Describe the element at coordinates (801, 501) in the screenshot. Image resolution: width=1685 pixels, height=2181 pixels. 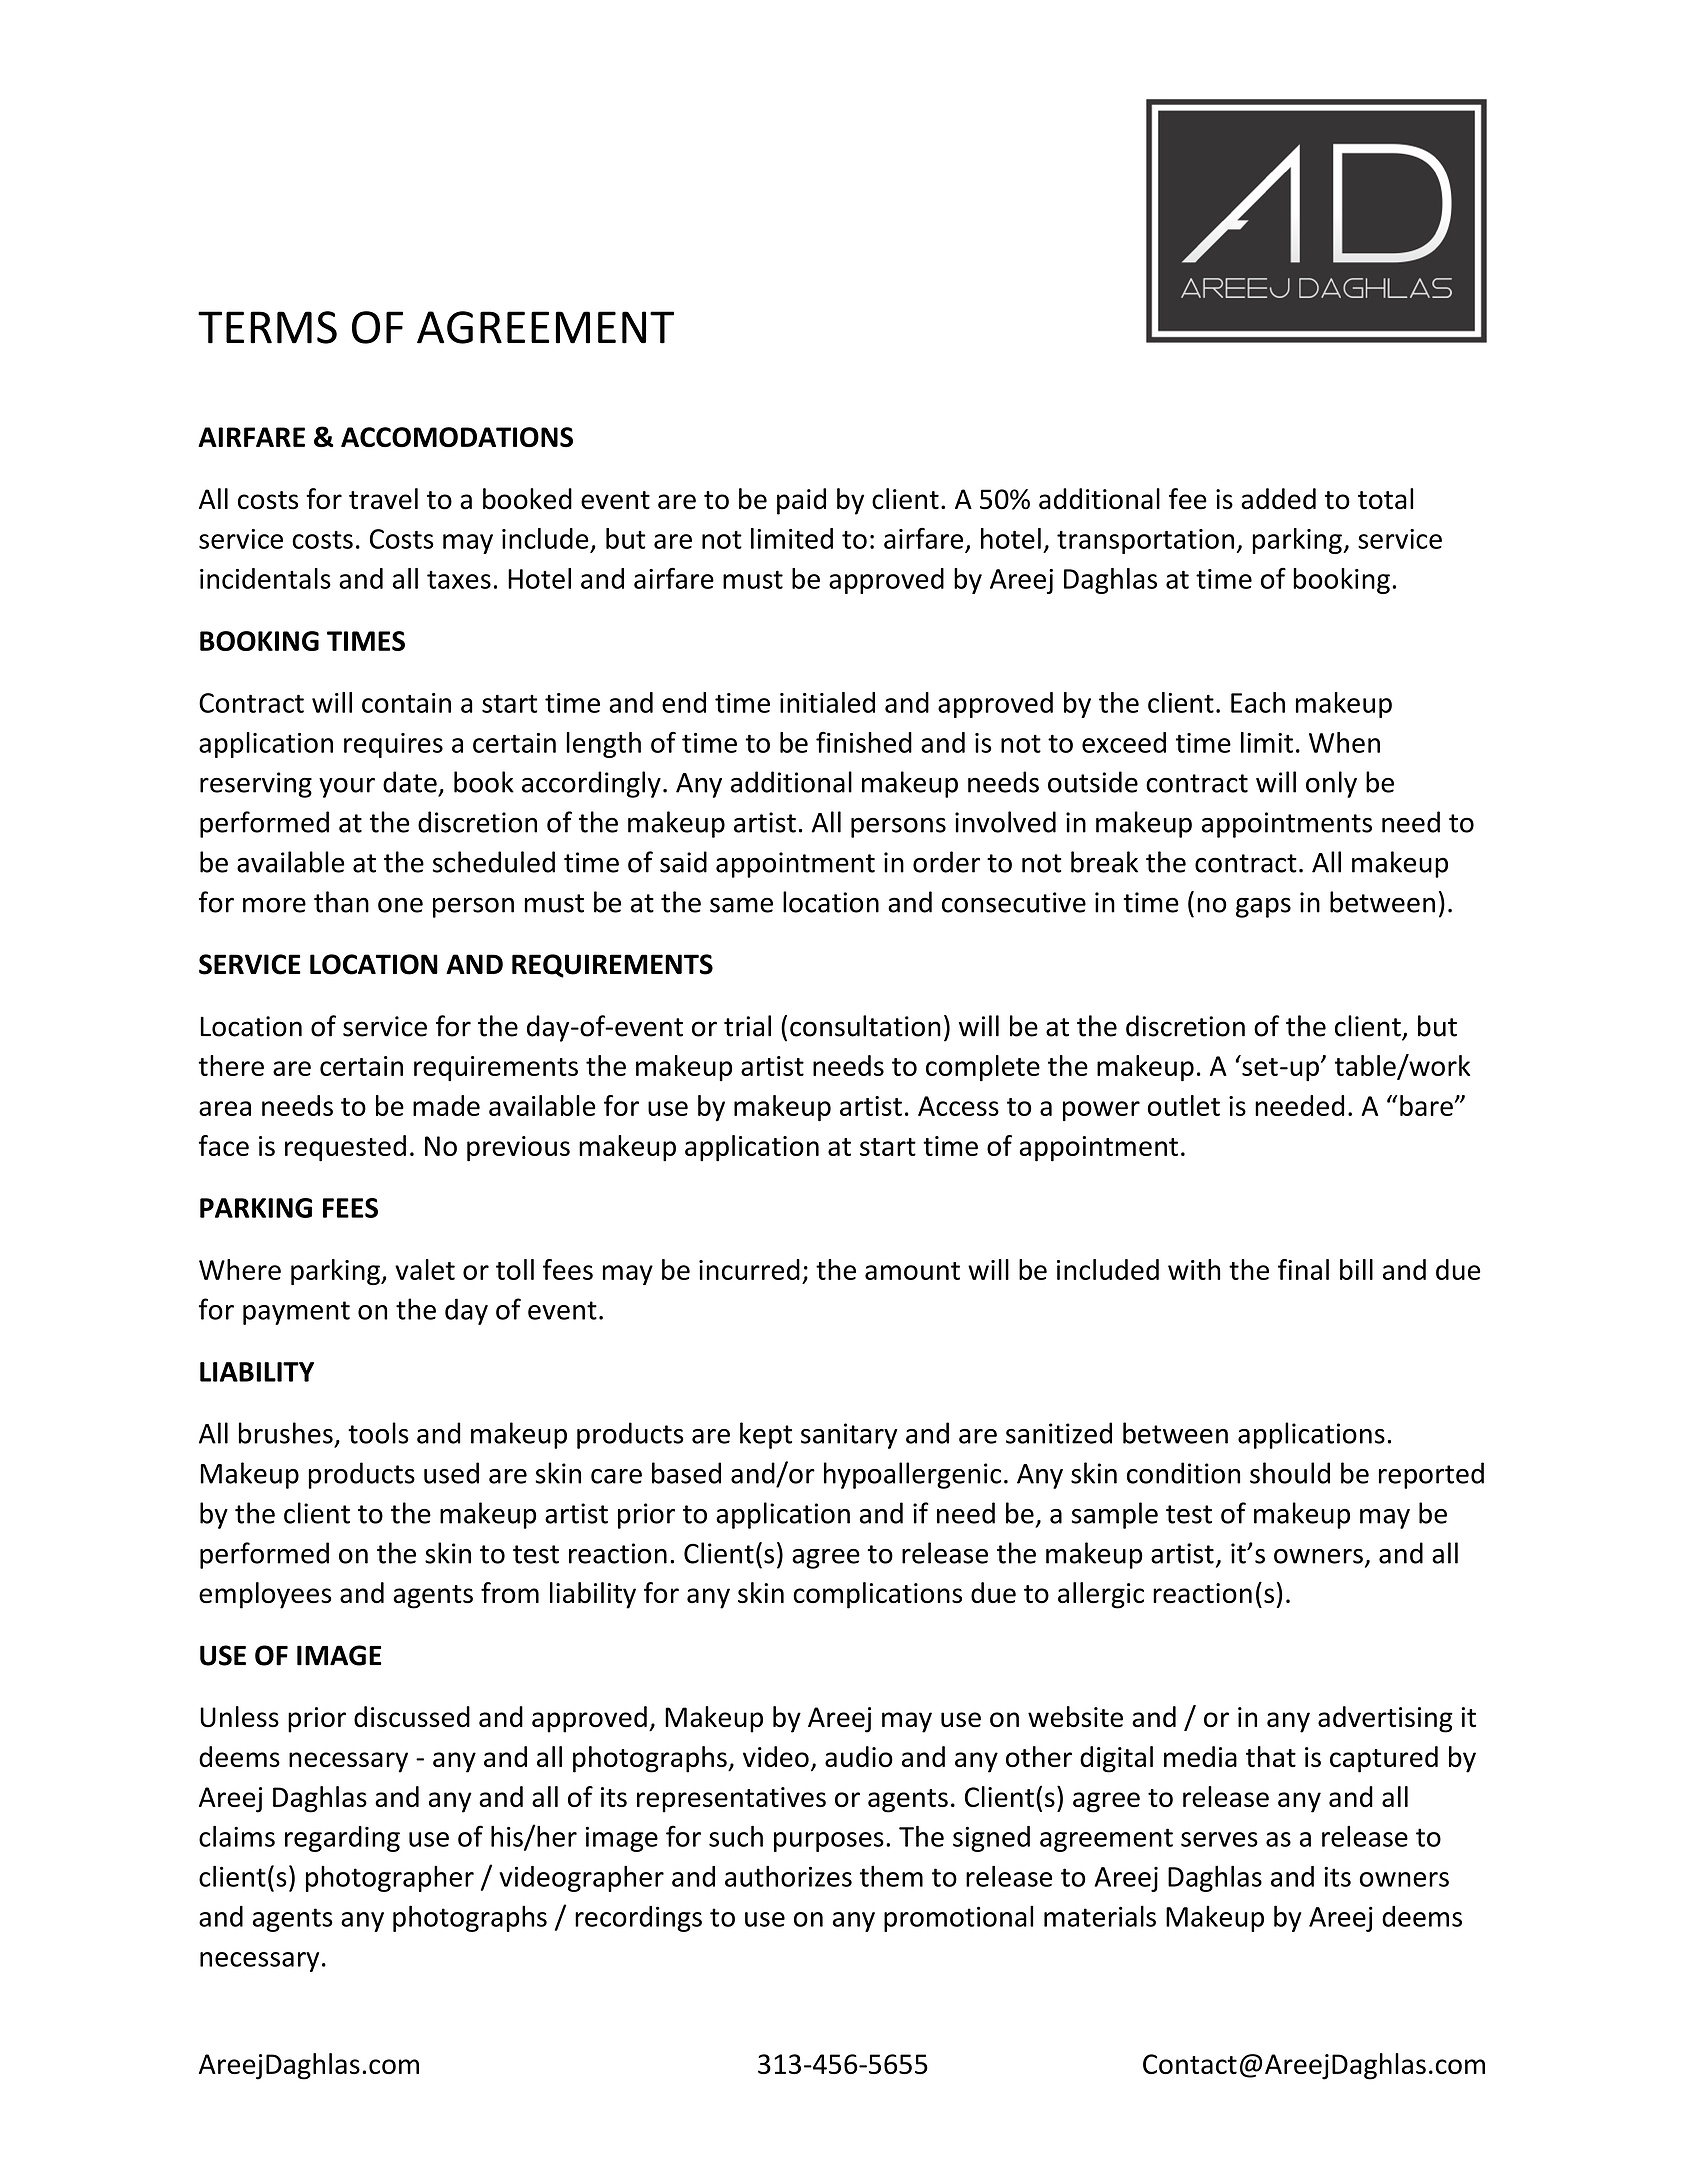
I see `paid` at that location.
